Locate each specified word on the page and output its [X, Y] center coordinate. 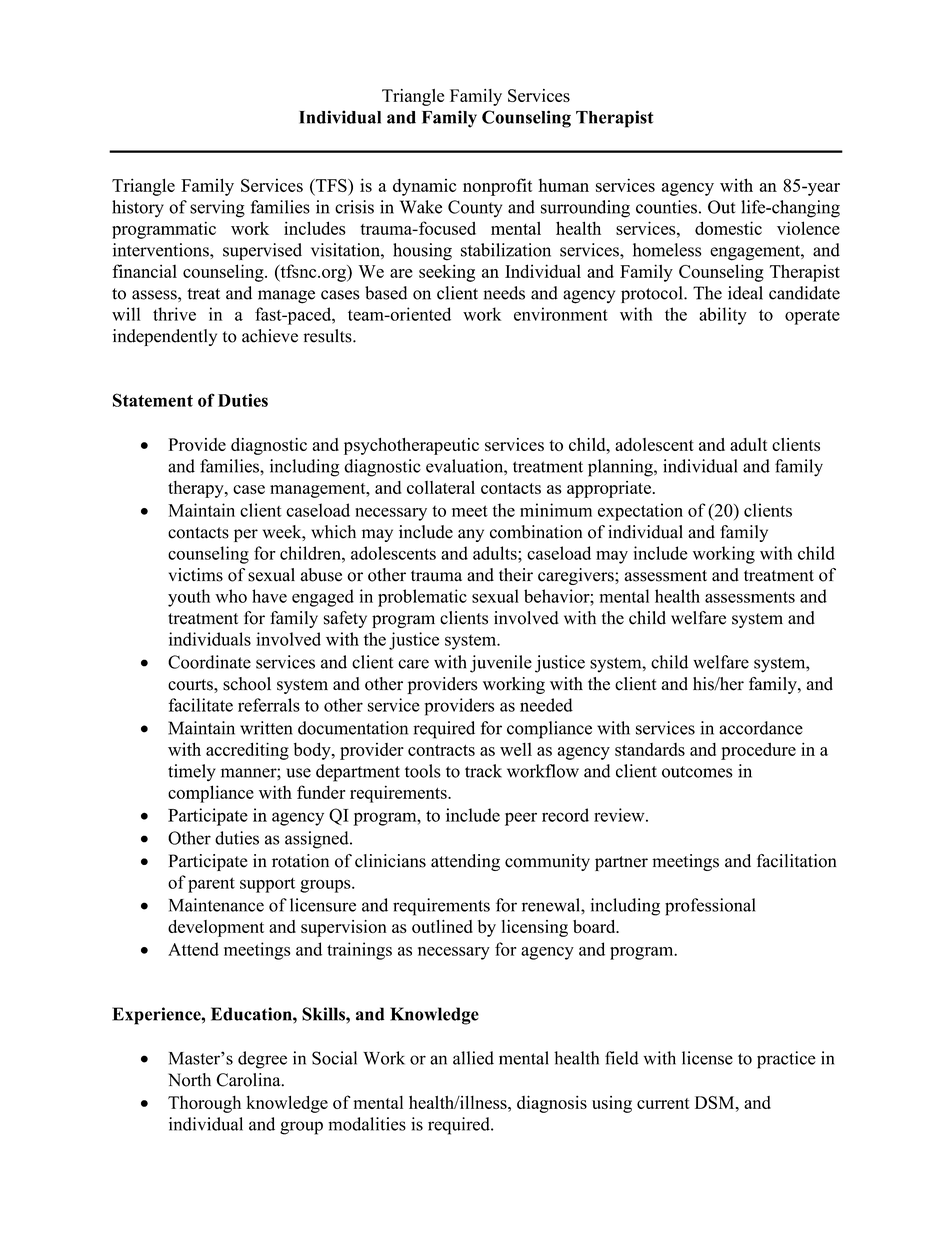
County [475, 209]
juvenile [501, 664]
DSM [716, 1102]
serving [217, 209]
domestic [728, 228]
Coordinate [209, 662]
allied [473, 1058]
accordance [761, 728]
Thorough [204, 1104]
